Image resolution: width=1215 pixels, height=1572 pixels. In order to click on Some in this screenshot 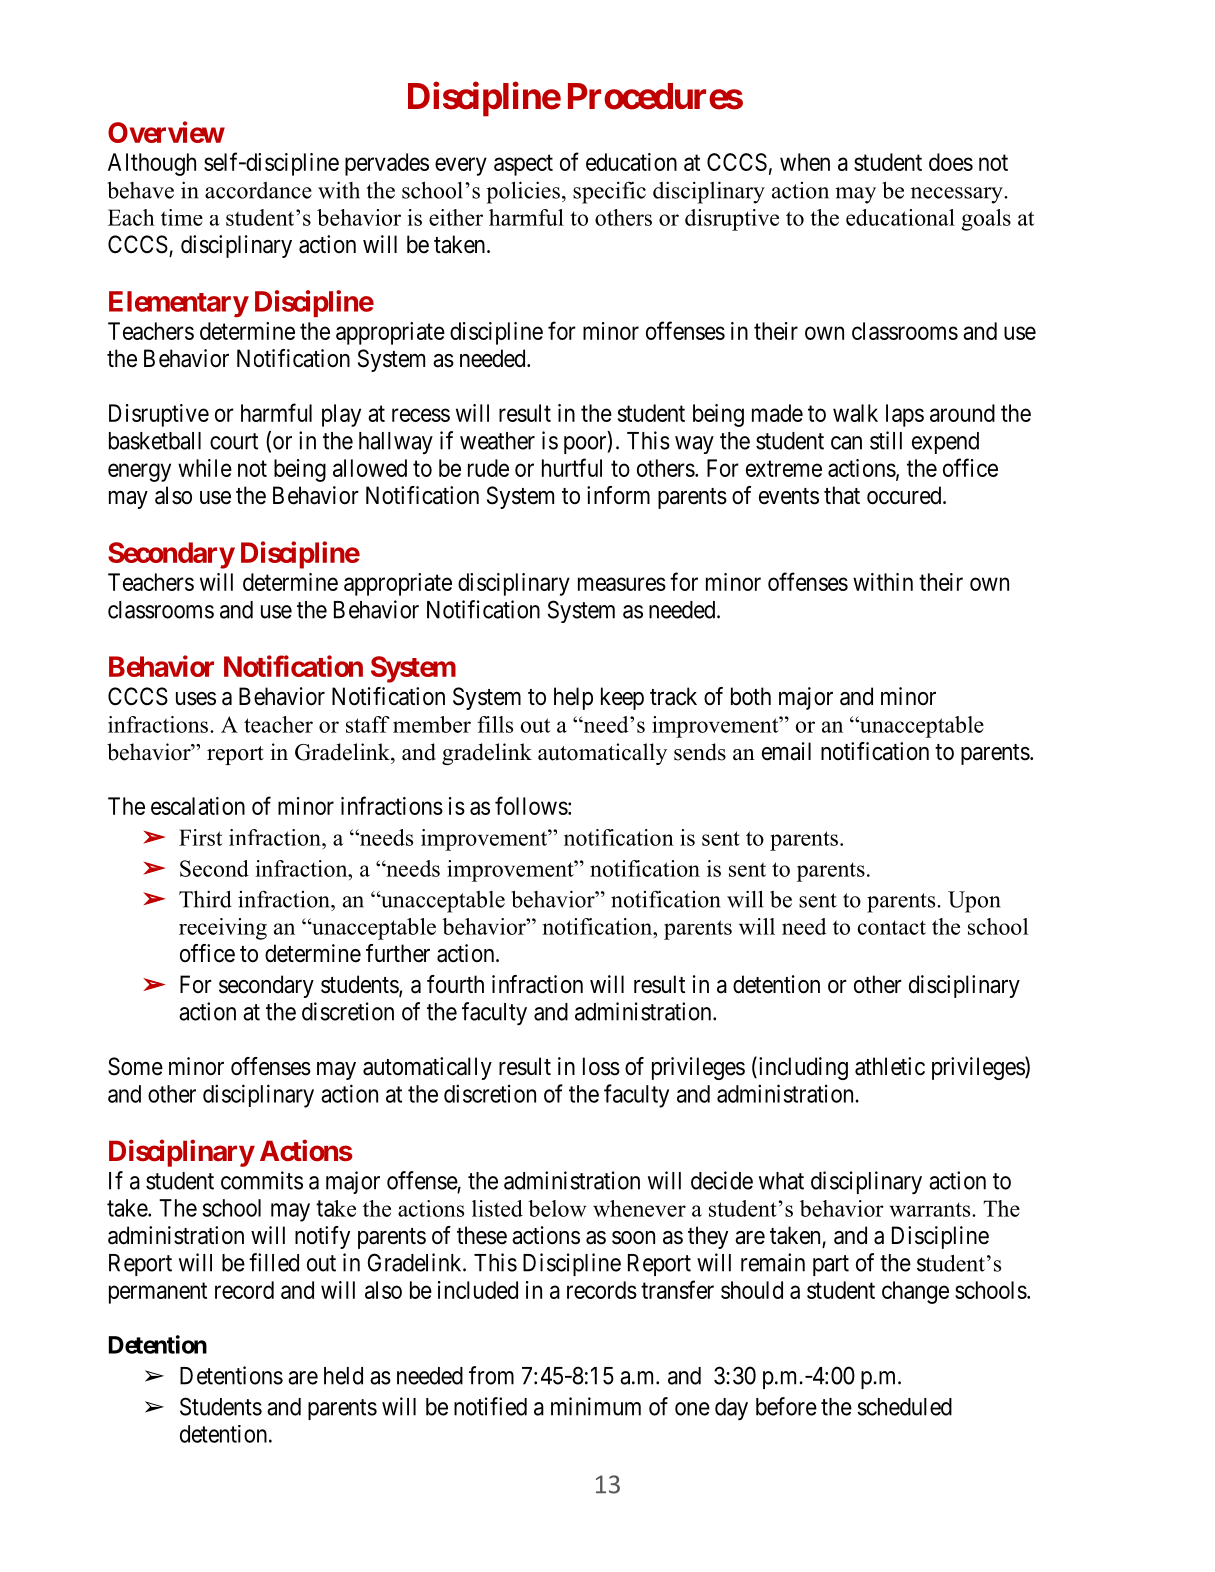, I will do `click(135, 1066)`.
